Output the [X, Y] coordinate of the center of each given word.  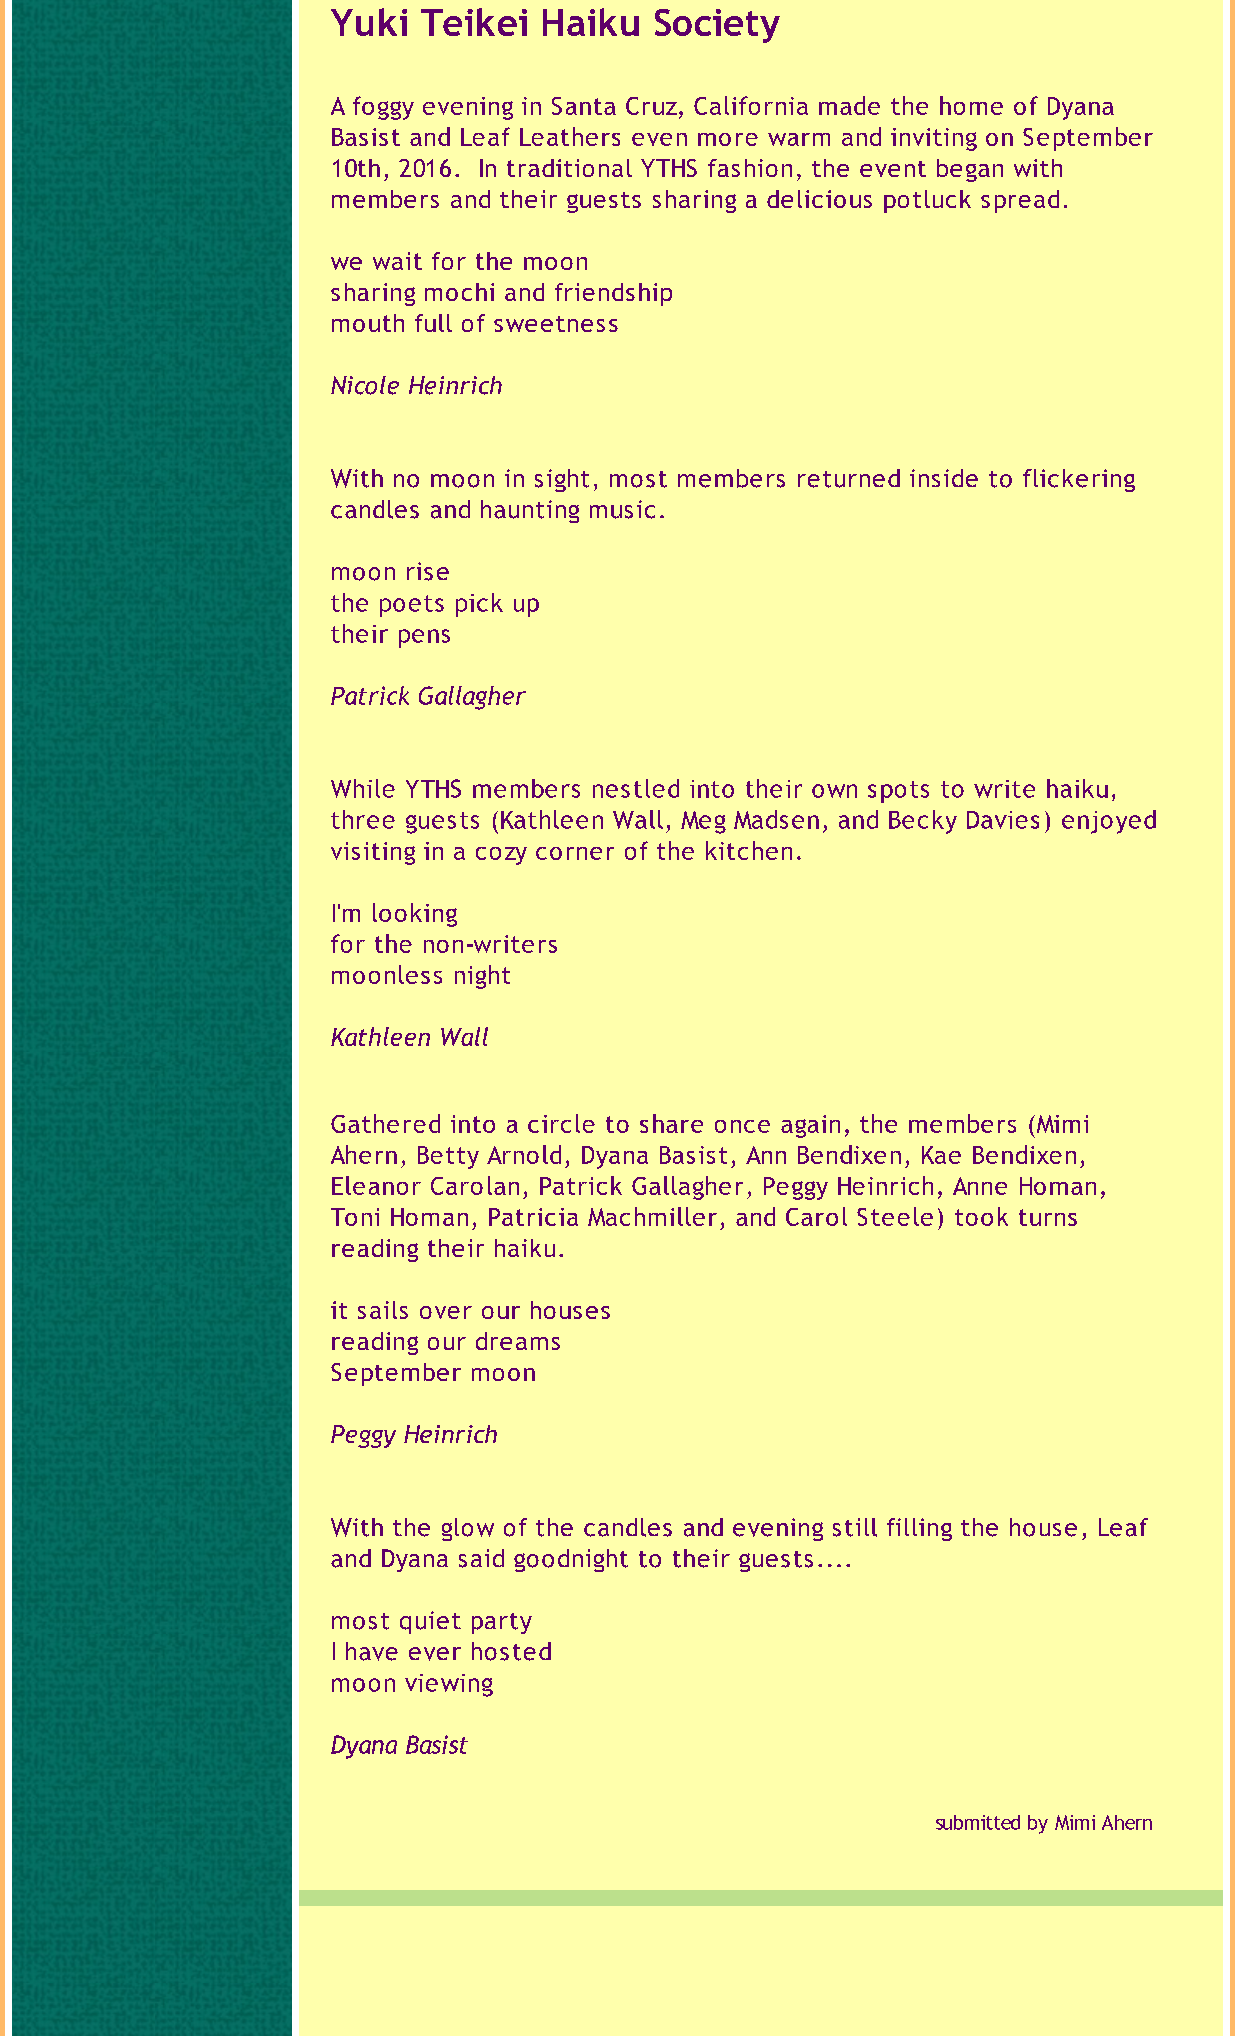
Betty [448, 1157]
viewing [449, 1685]
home [971, 105]
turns [1048, 1217]
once [742, 1126]
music [622, 509]
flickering [1079, 480]
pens [424, 638]
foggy [383, 108]
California [751, 105]
